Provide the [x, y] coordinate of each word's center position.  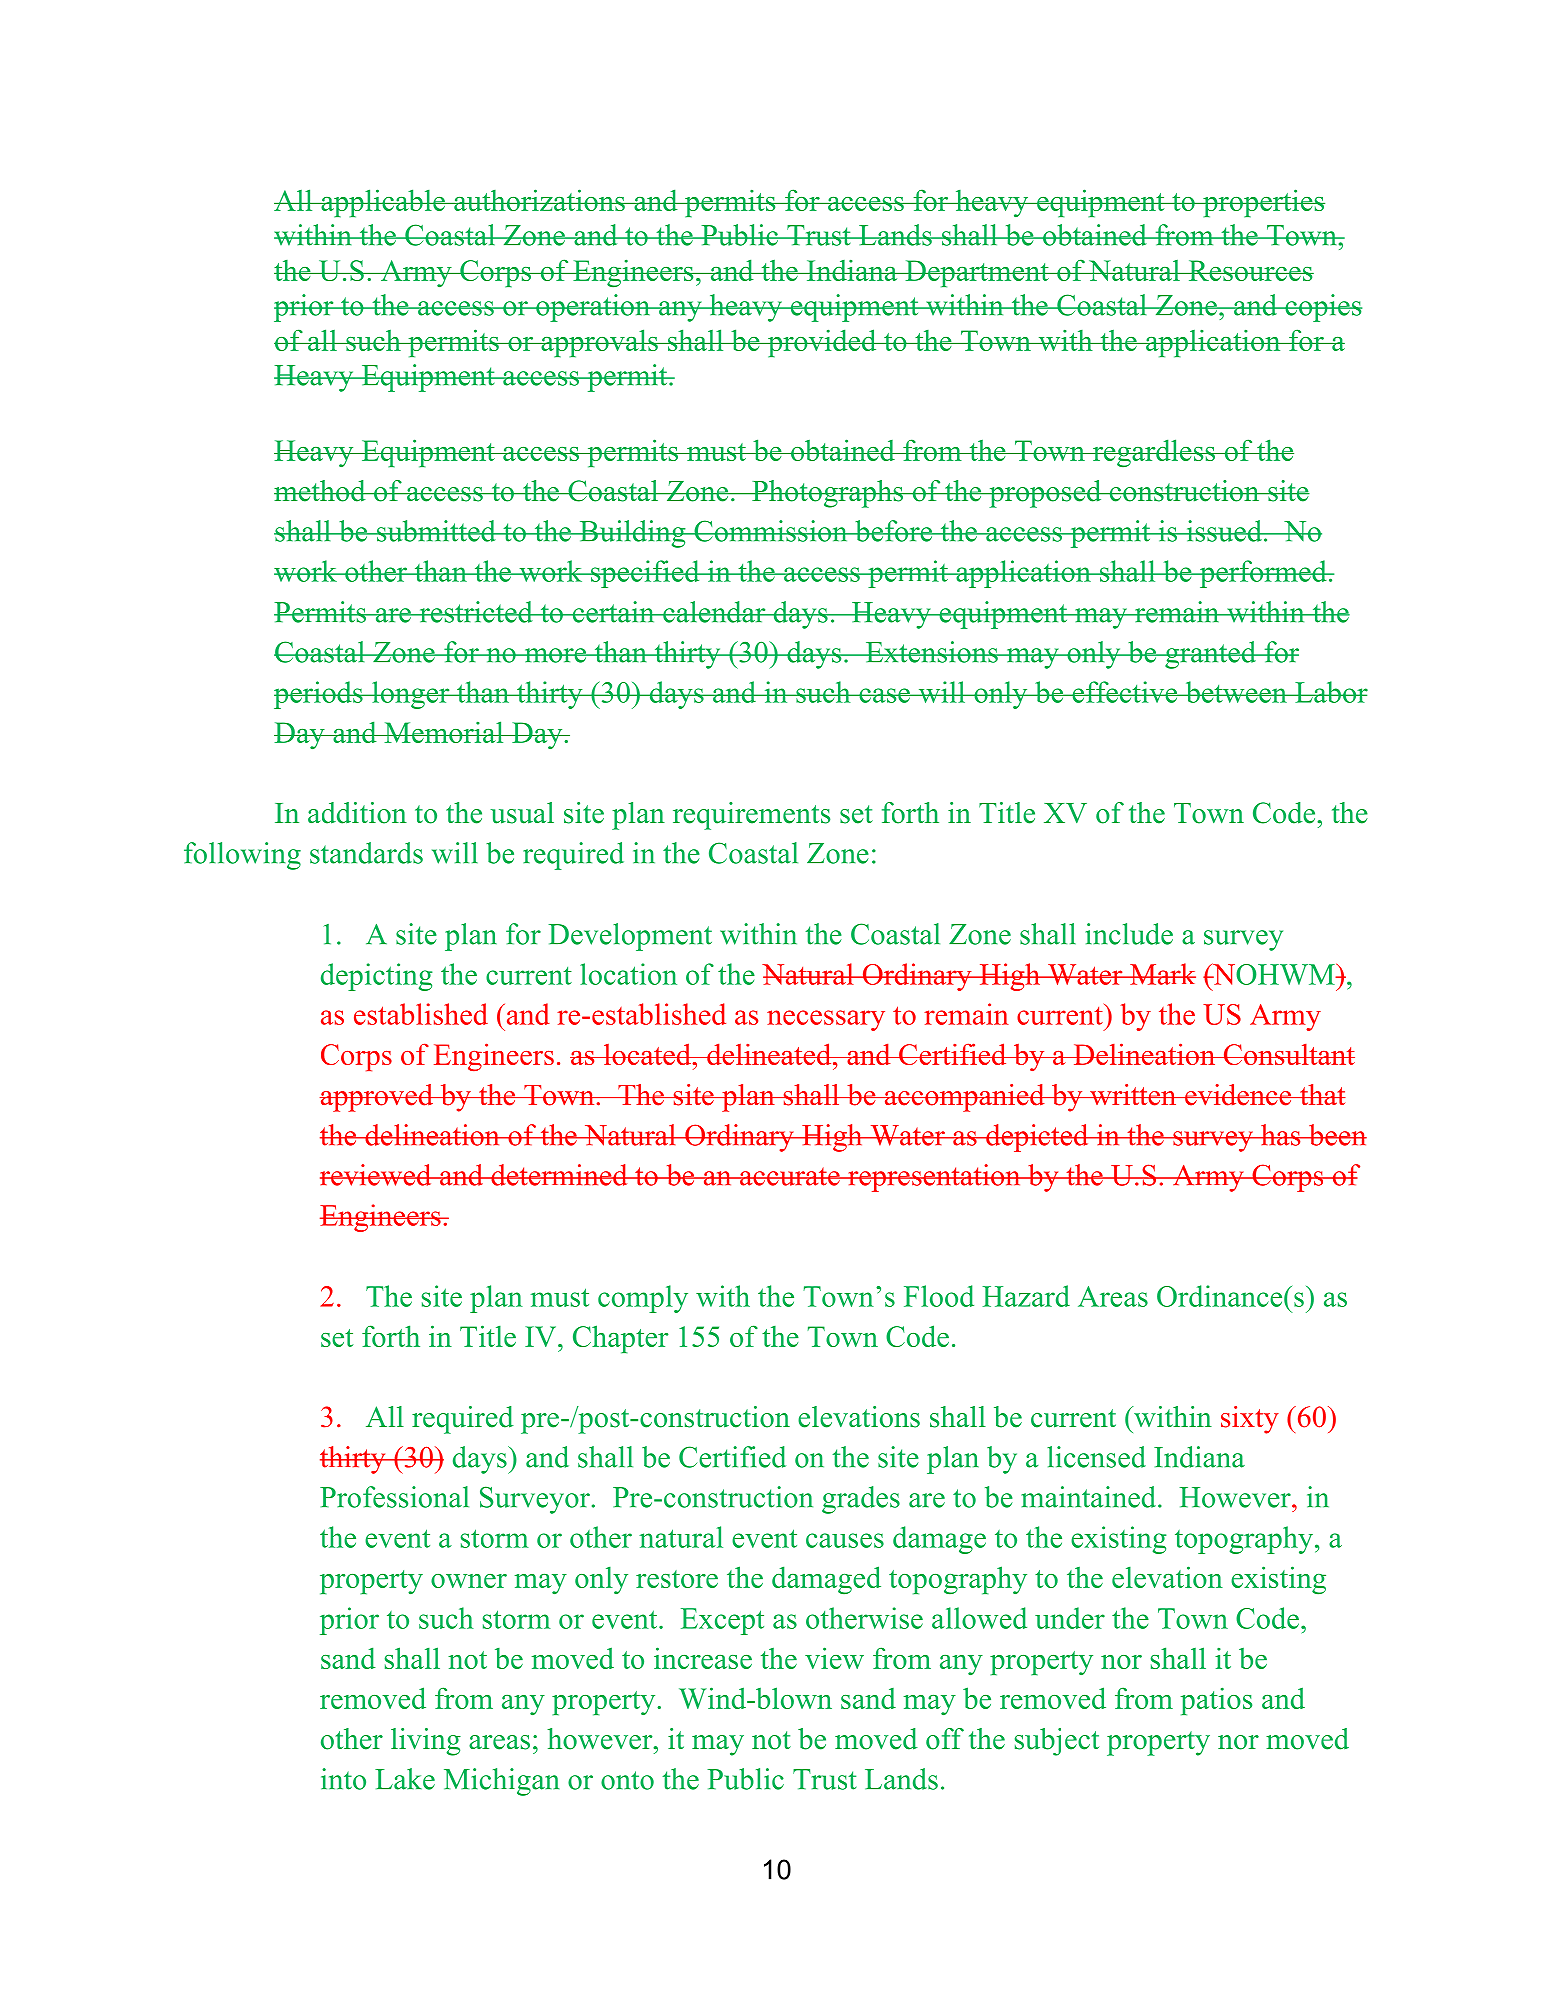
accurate [790, 1176]
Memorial [444, 732]
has [1281, 1135]
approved [378, 1098]
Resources [1250, 270]
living [426, 1742]
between [1236, 692]
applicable [383, 203]
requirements [751, 816]
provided [822, 343]
